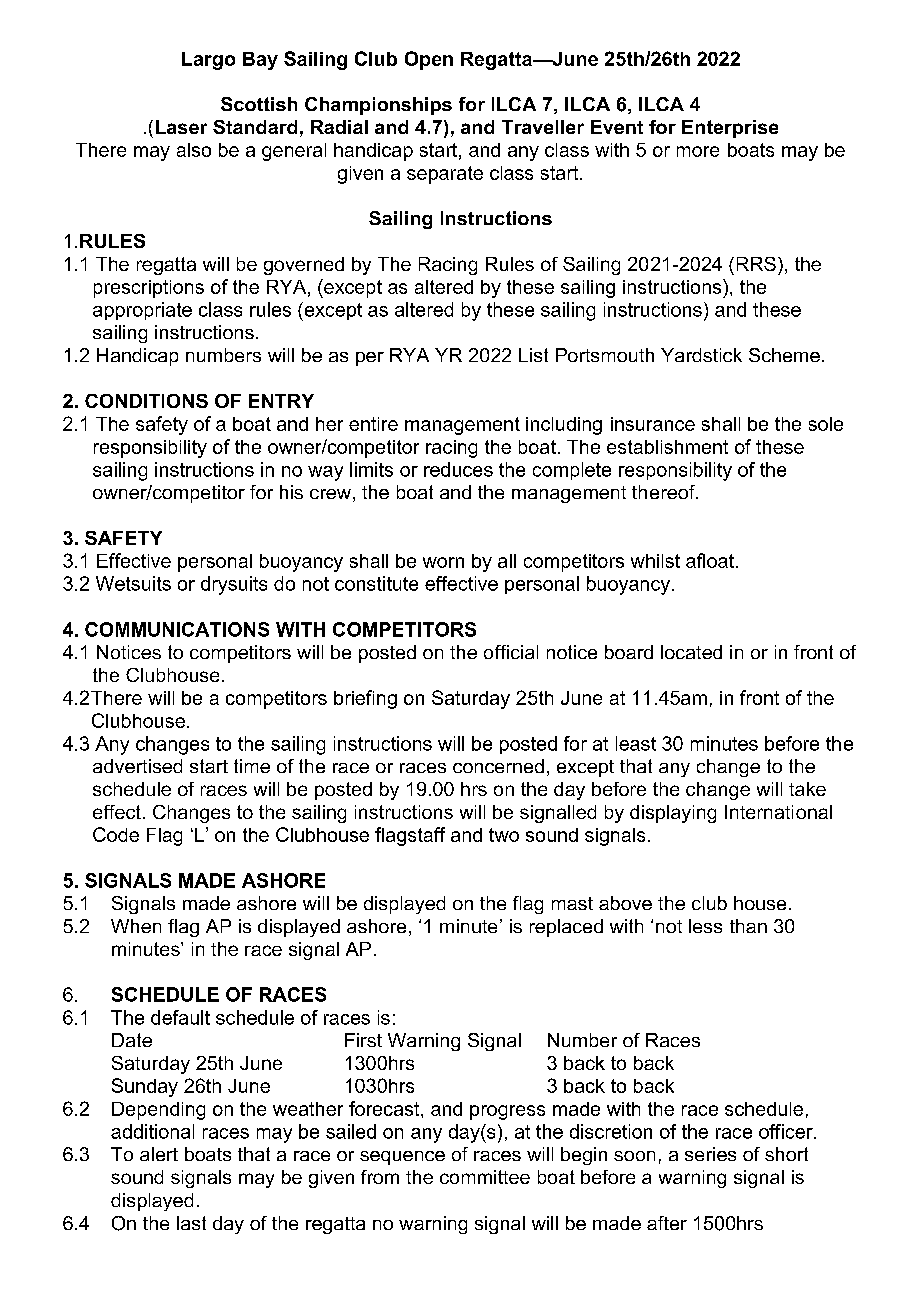 Image resolution: width=924 pixels, height=1313 pixels. Describe the element at coordinates (208, 61) in the screenshot. I see `Largo` at that location.
